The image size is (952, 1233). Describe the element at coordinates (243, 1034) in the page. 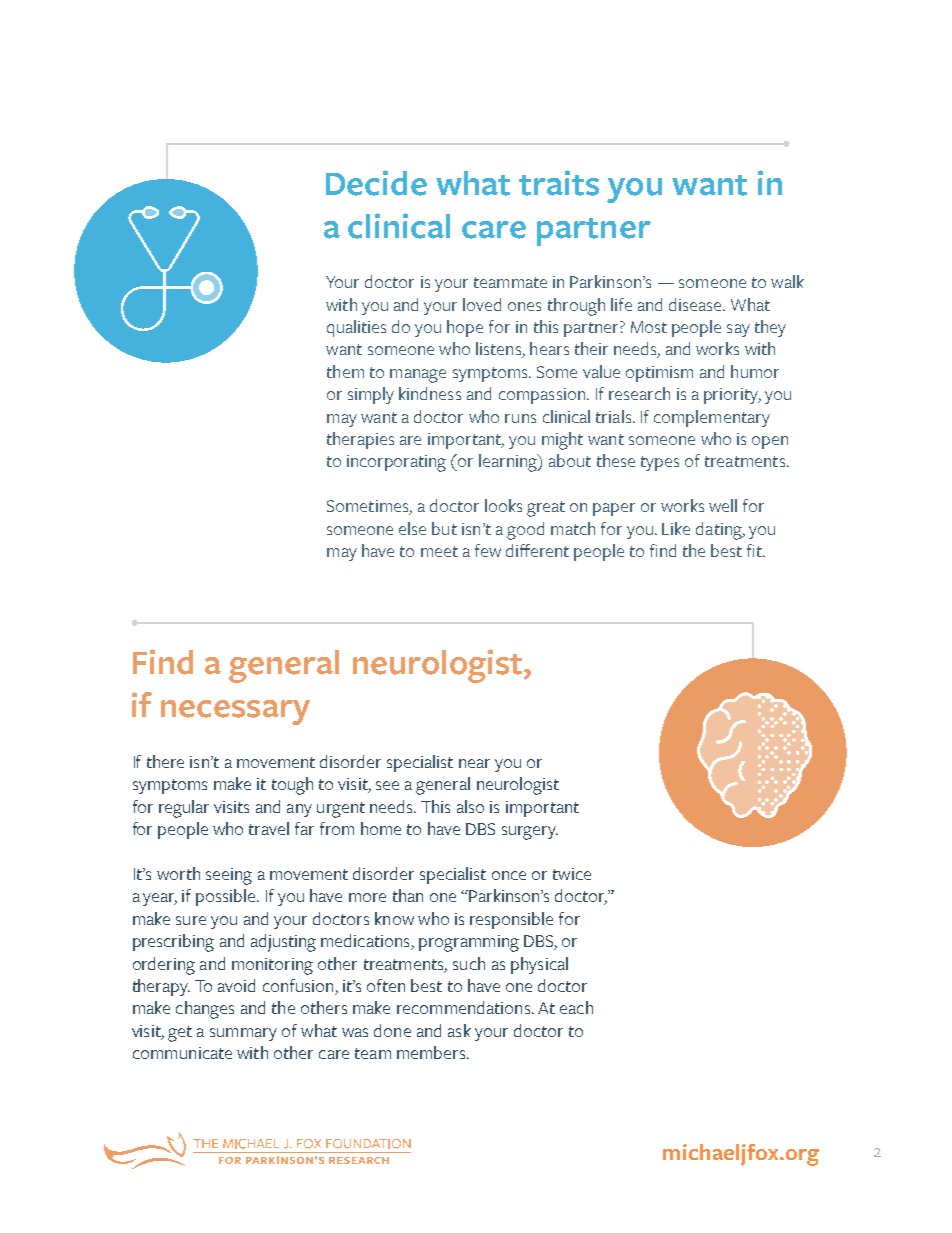

I see `summary` at that location.
